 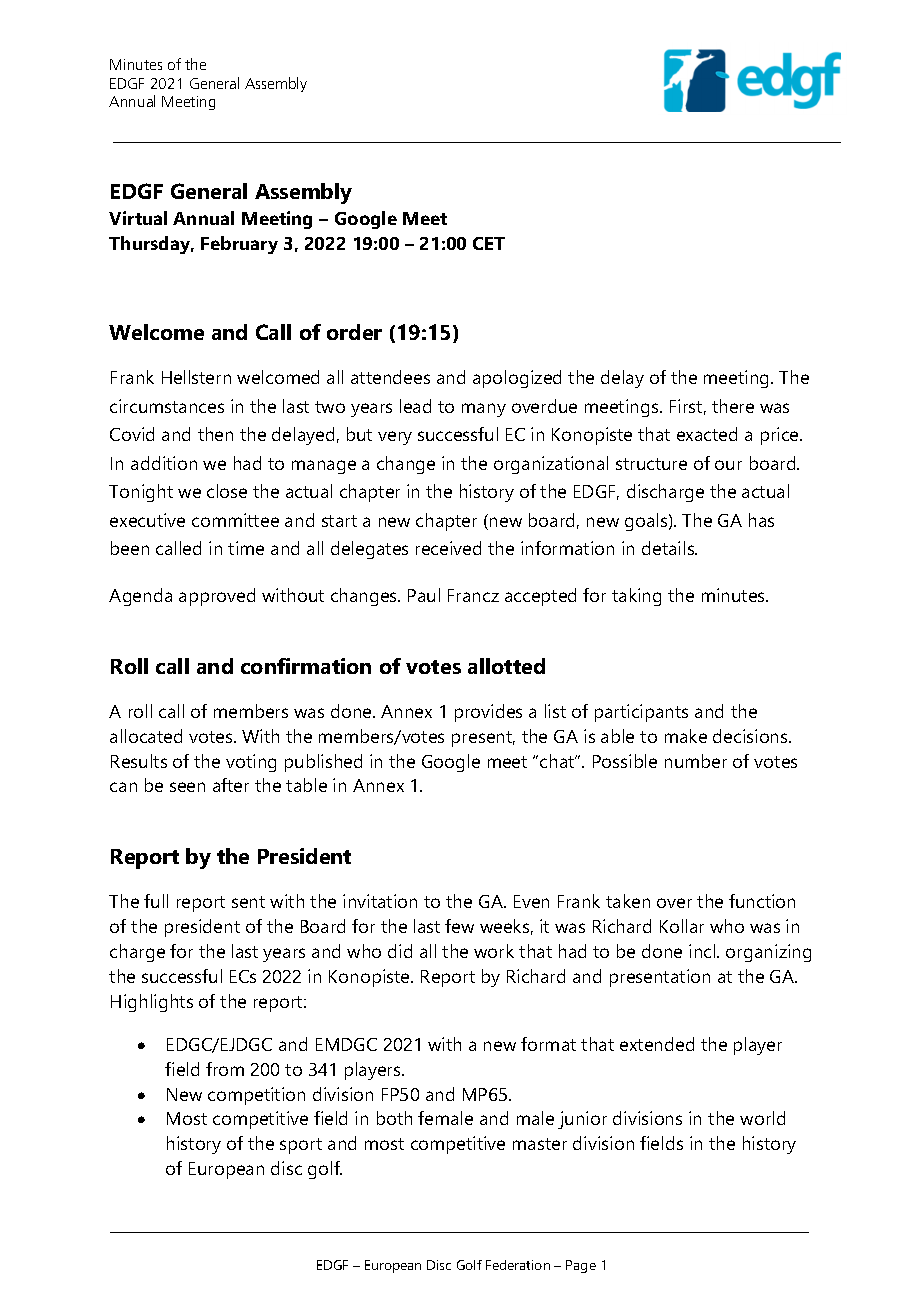 What do you see at coordinates (239, 245) in the image?
I see `February` at bounding box center [239, 245].
